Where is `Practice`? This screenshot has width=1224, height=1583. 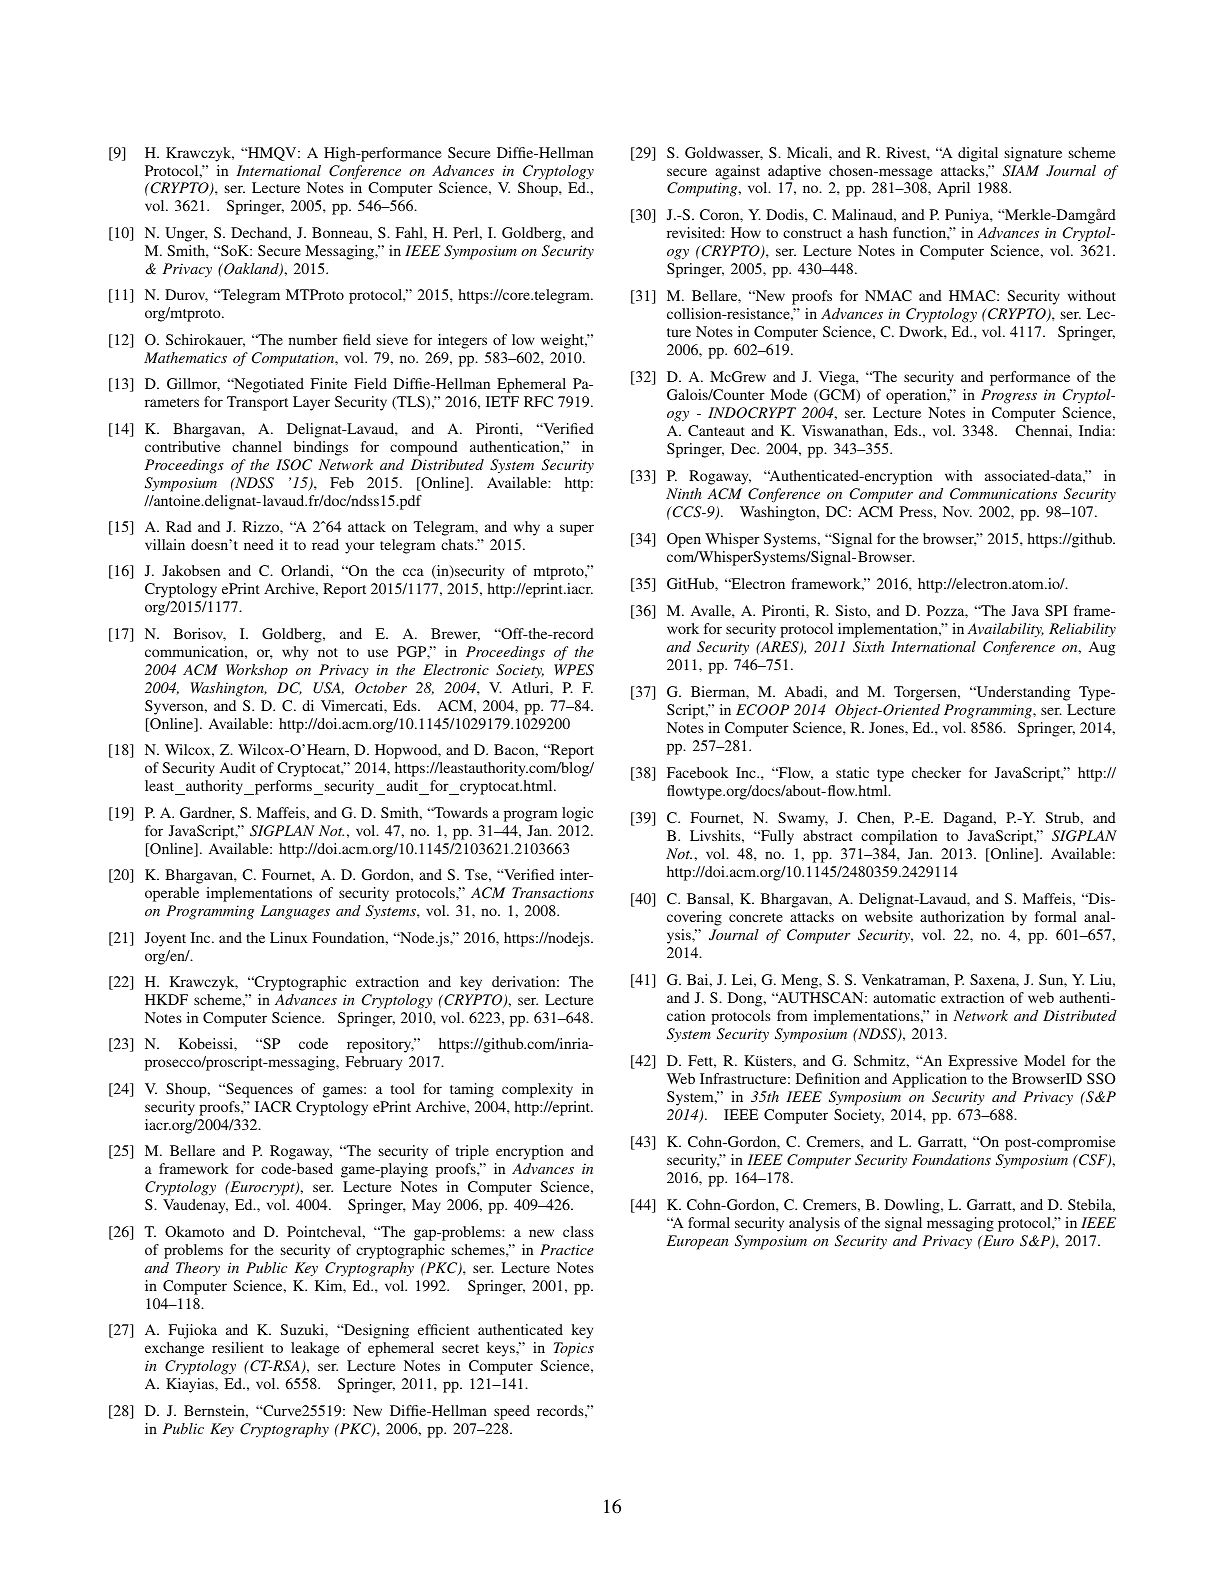
Practice is located at coordinates (567, 1249).
